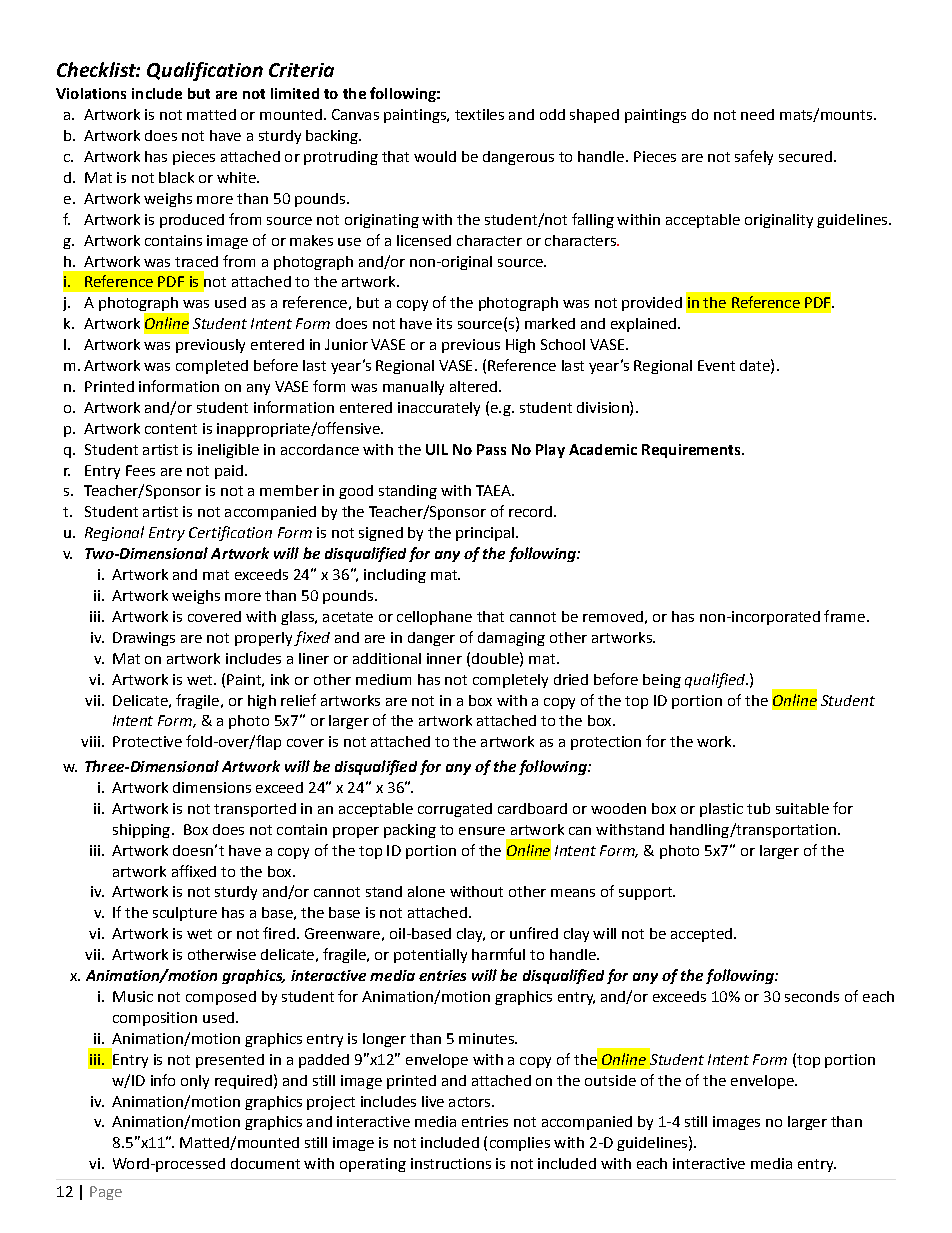 This image has height=1233, width=952. I want to click on altered, so click(475, 386).
